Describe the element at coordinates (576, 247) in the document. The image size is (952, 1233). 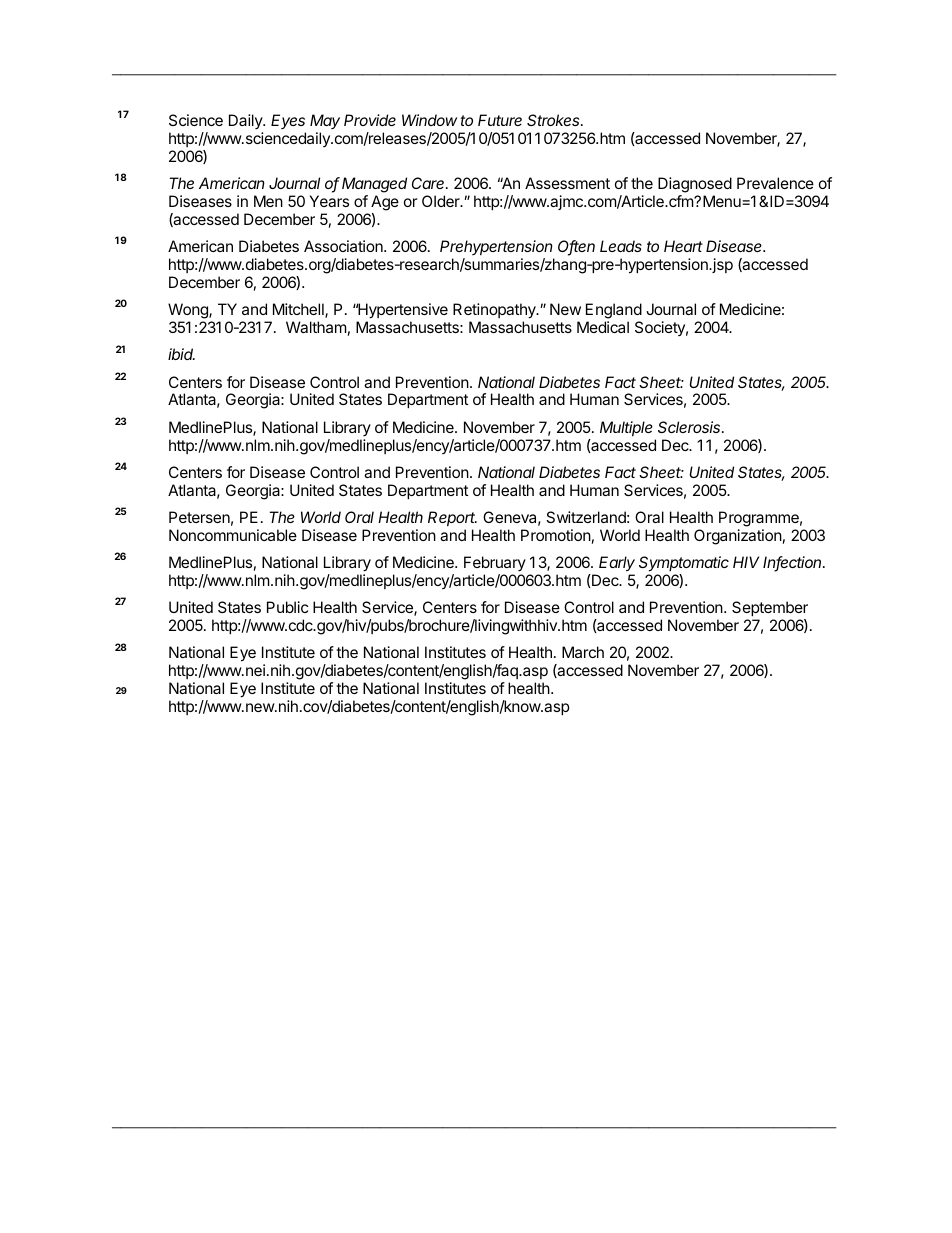
I see `Often` at that location.
